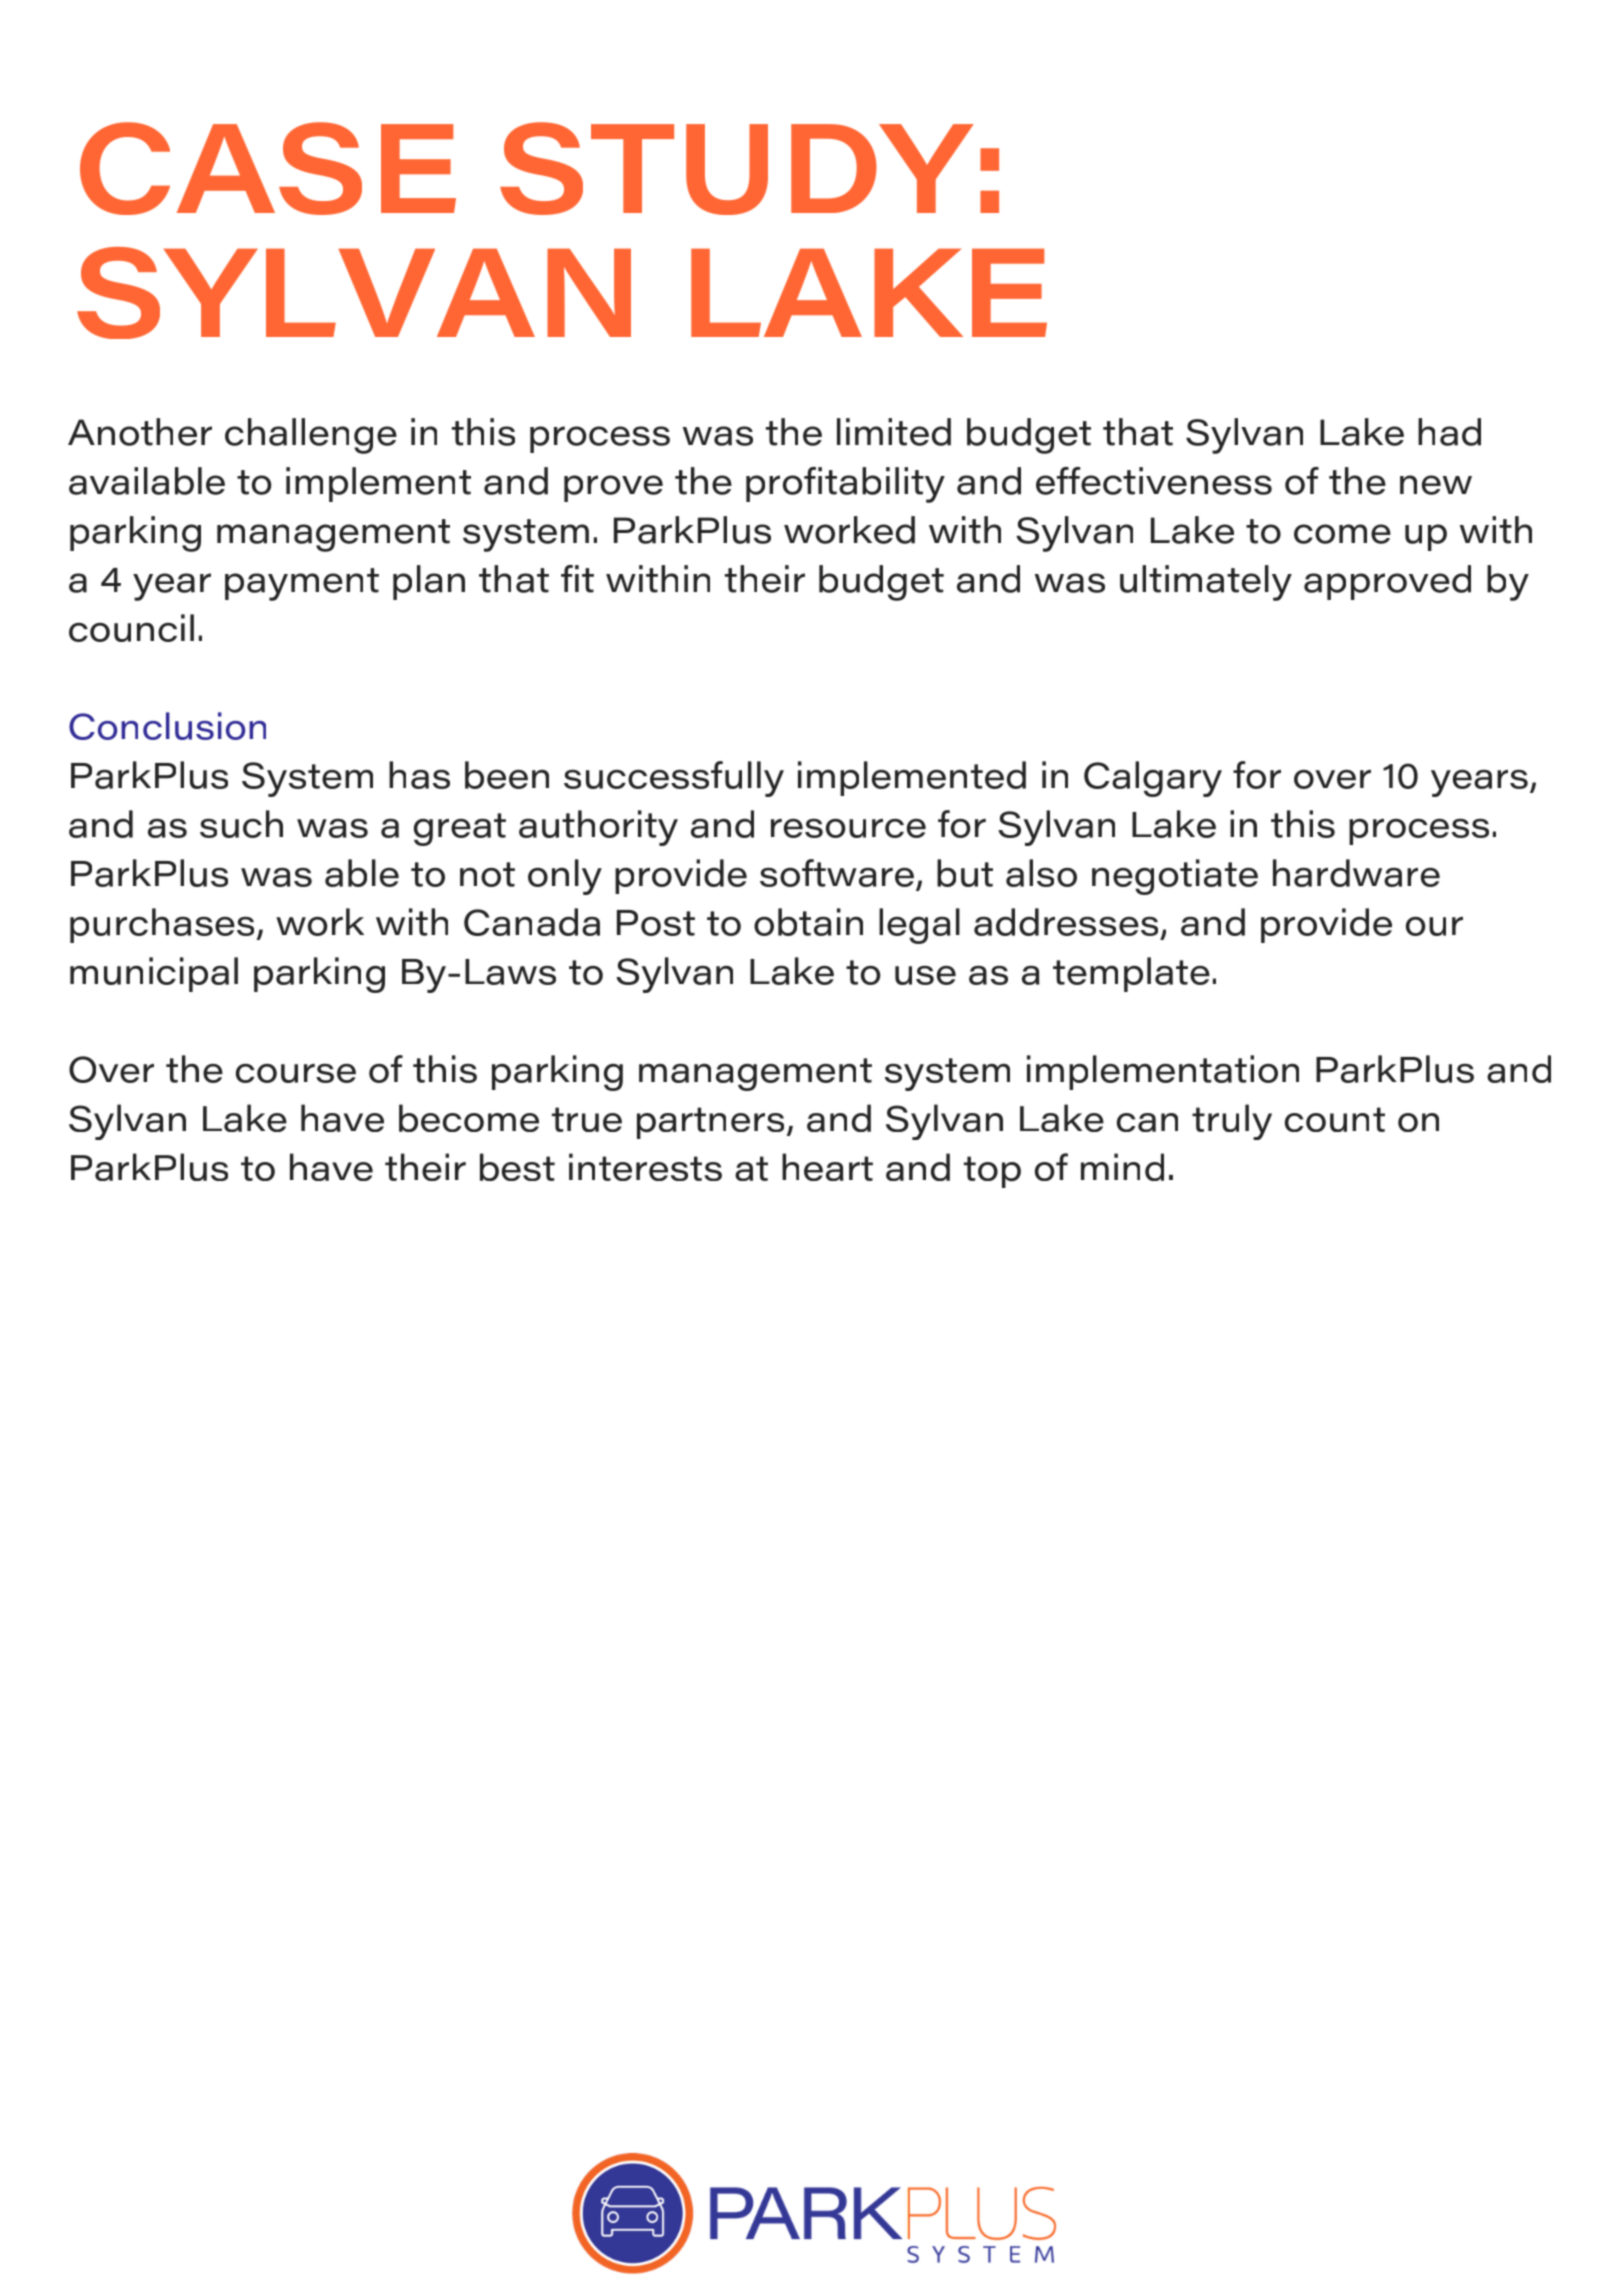 The width and height of the screenshot is (1620, 2291). Describe the element at coordinates (296, 1073) in the screenshot. I see `course` at that location.
